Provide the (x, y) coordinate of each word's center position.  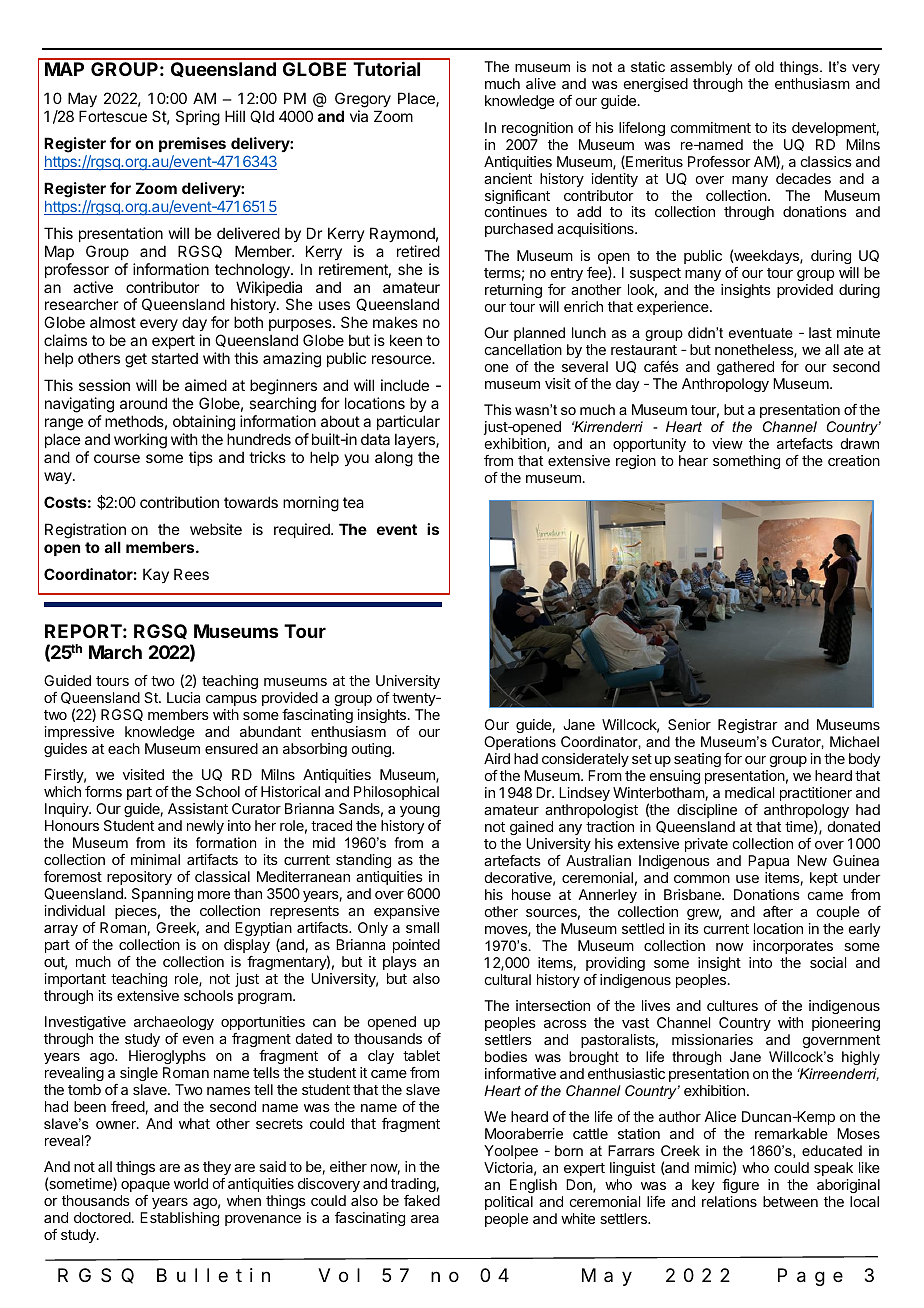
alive (541, 83)
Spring (198, 118)
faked (422, 1200)
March (115, 652)
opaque (145, 1186)
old (764, 66)
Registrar (748, 726)
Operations (520, 743)
